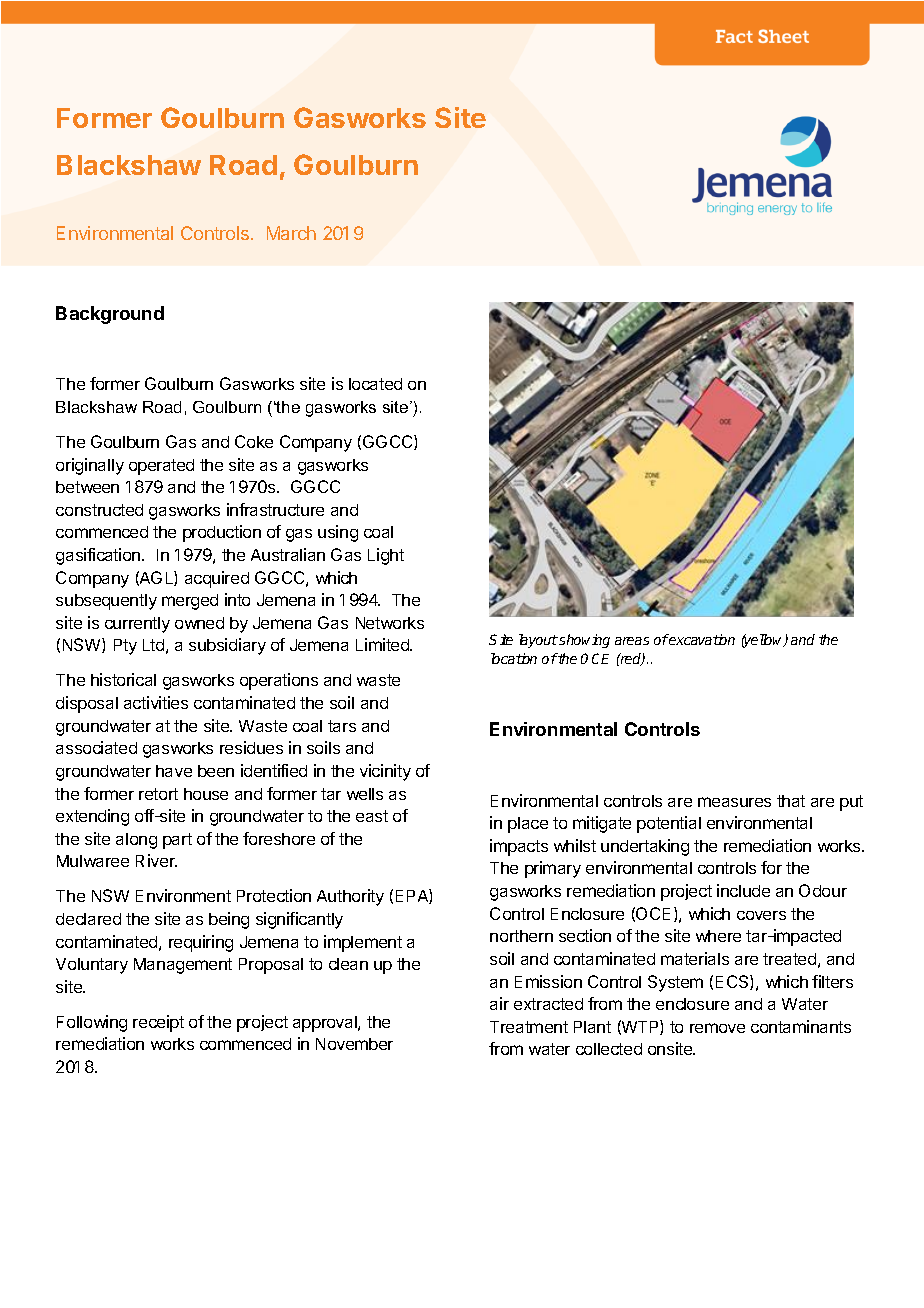 Image resolution: width=924 pixels, height=1308 pixels. What do you see at coordinates (375, 384) in the screenshot?
I see `located` at bounding box center [375, 384].
